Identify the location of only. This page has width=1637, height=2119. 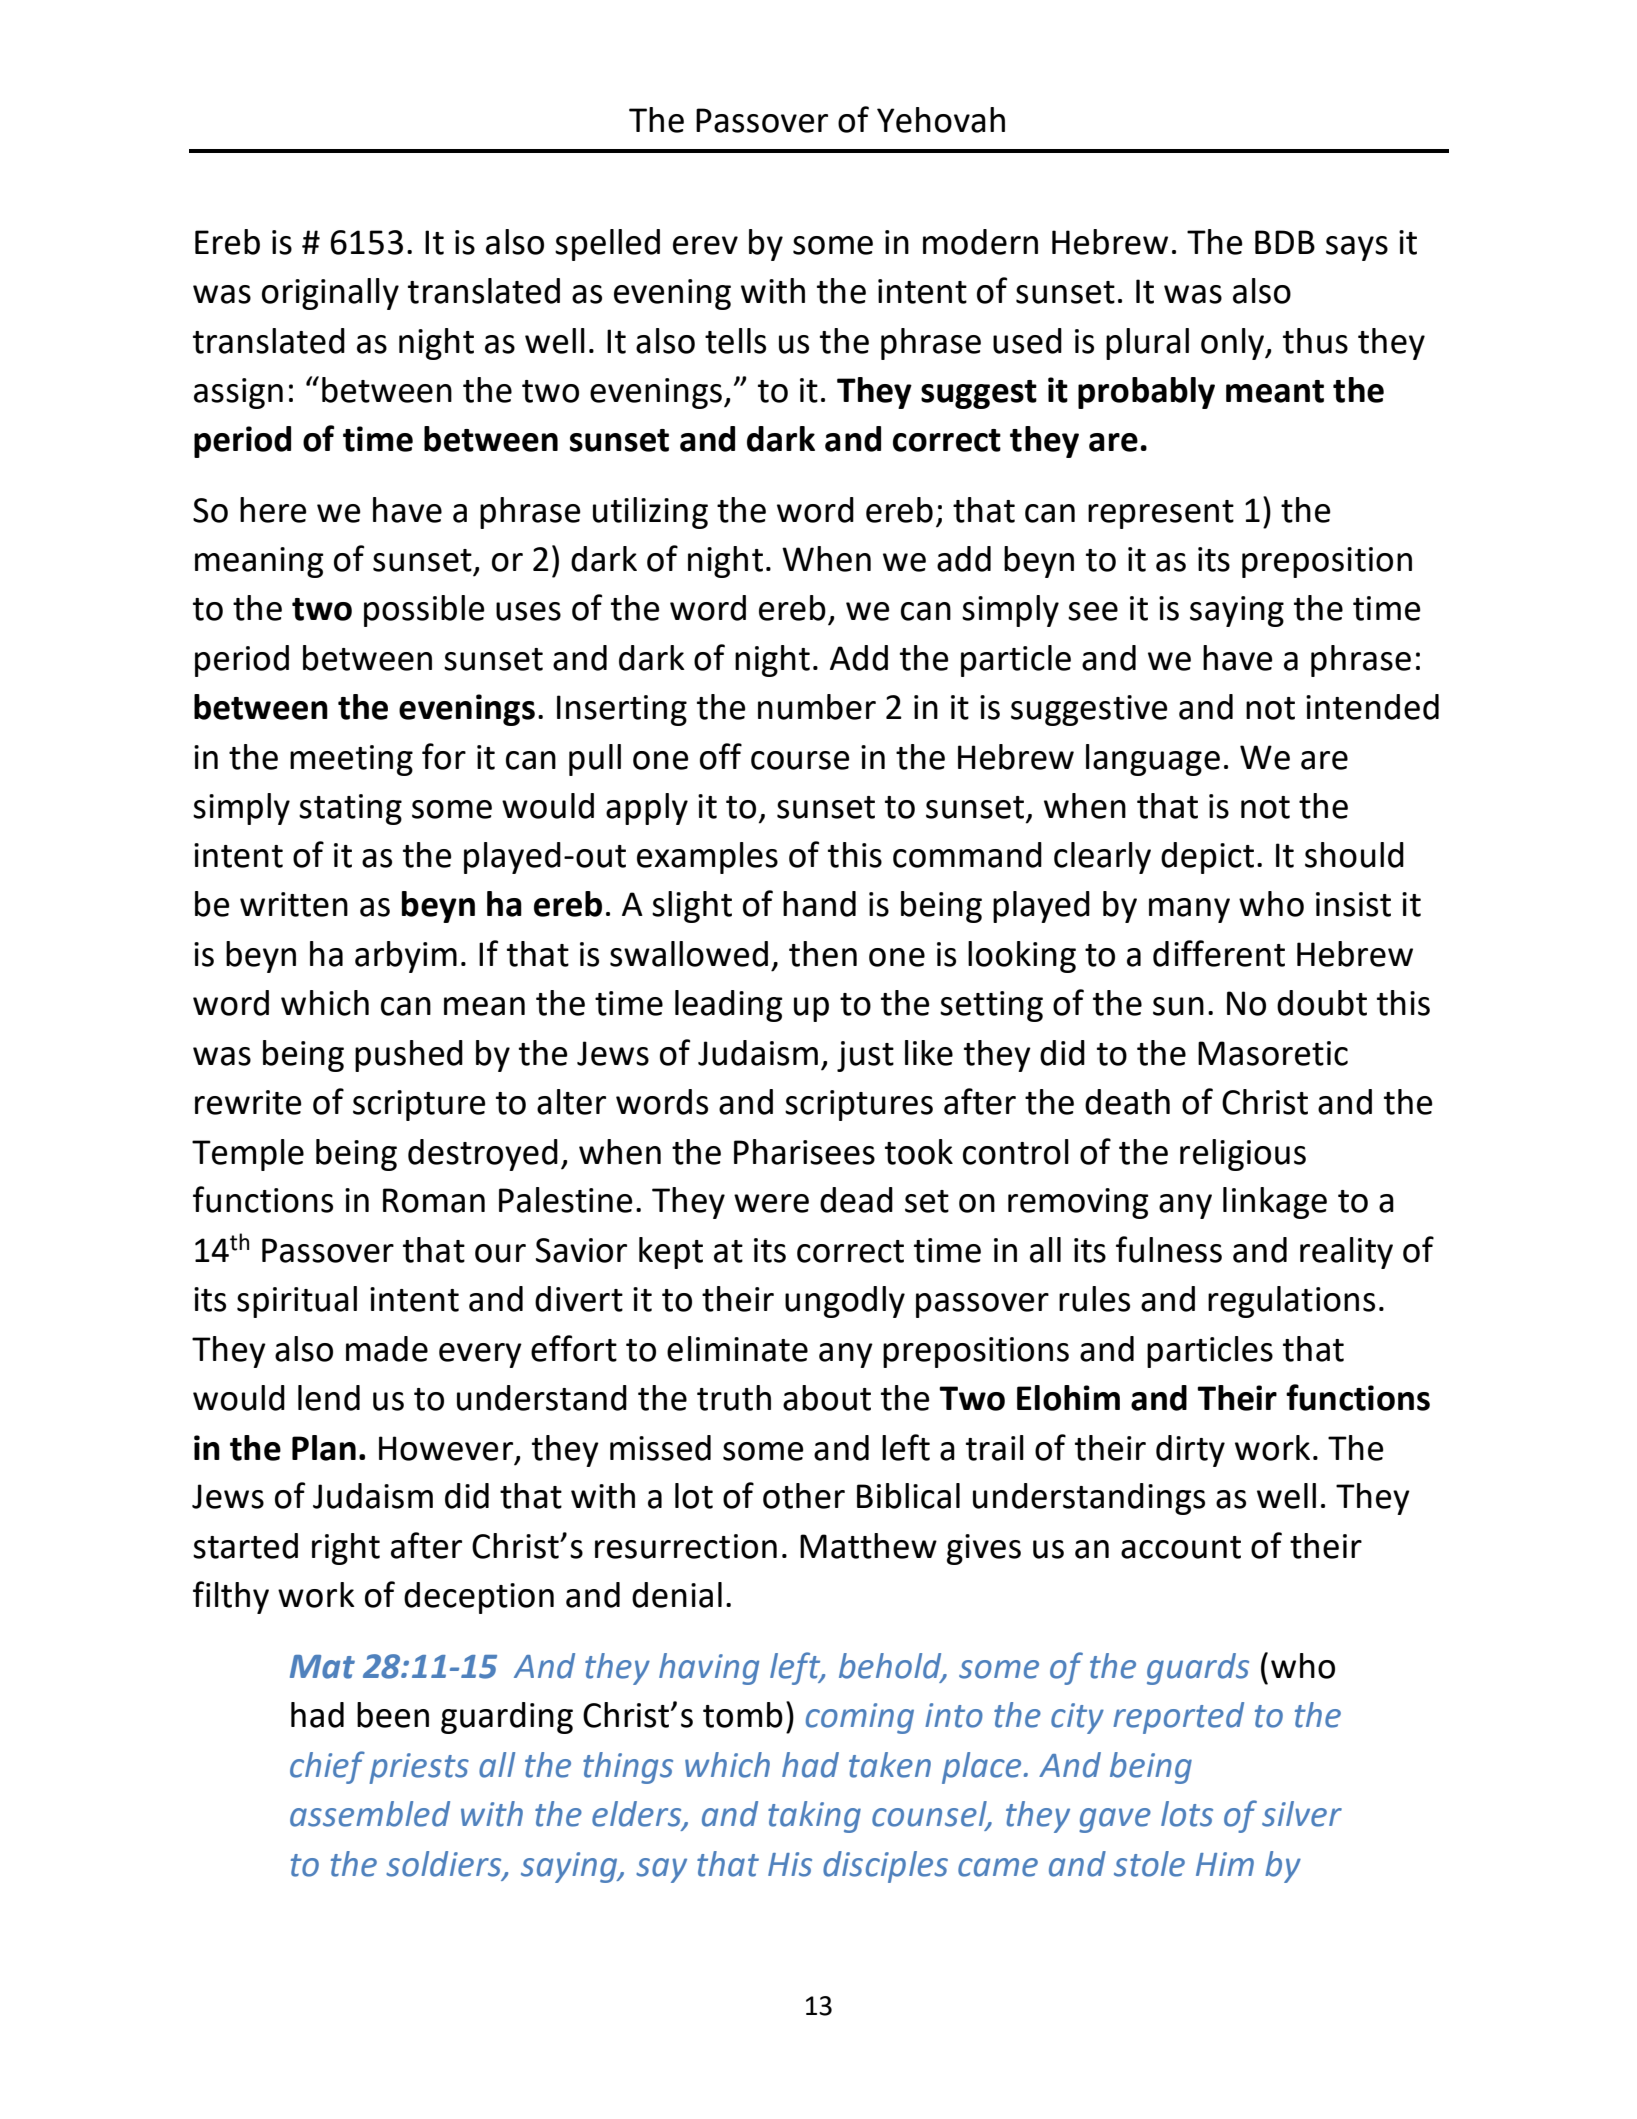
(1234, 344).
